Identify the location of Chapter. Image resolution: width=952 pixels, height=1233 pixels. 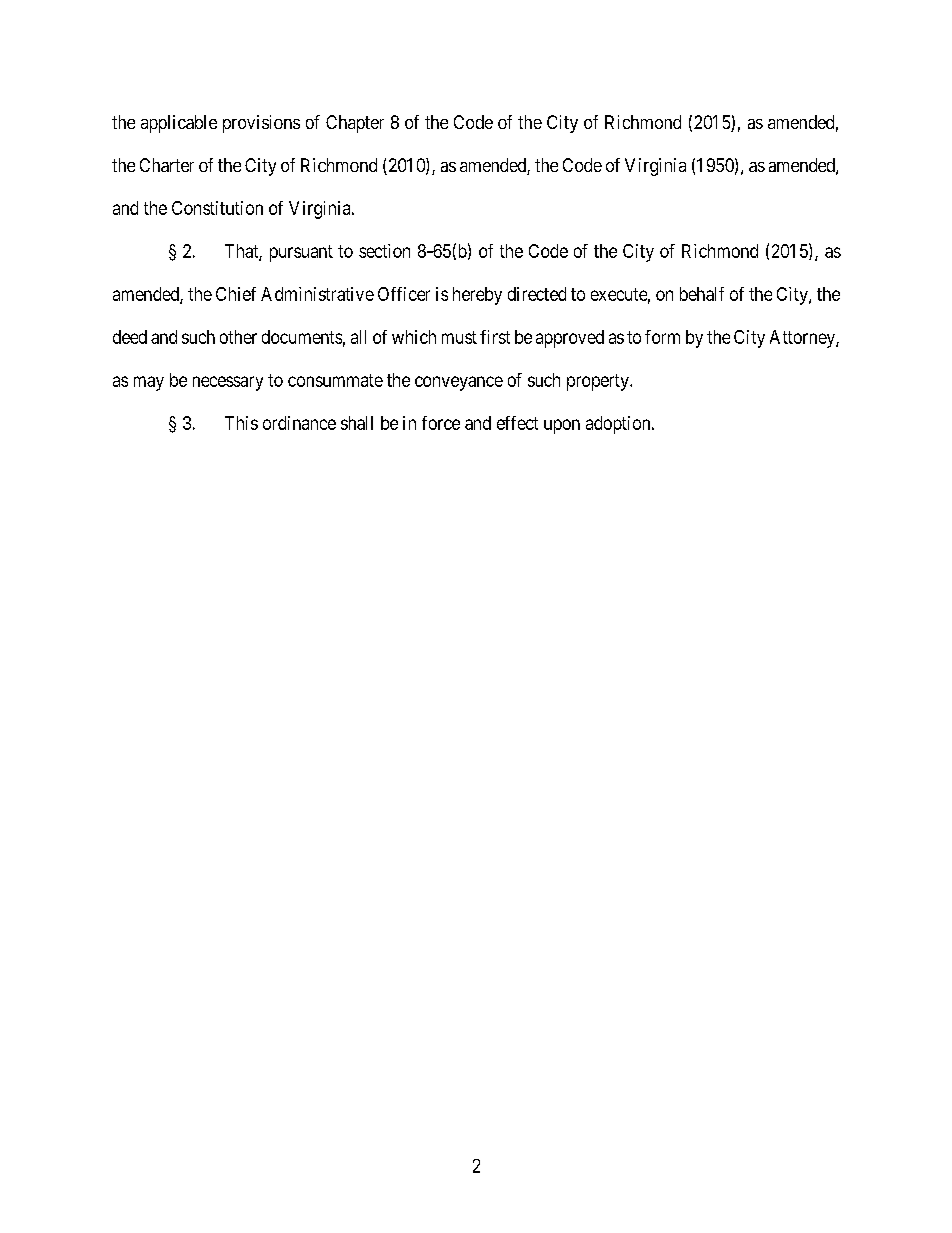
(355, 124).
